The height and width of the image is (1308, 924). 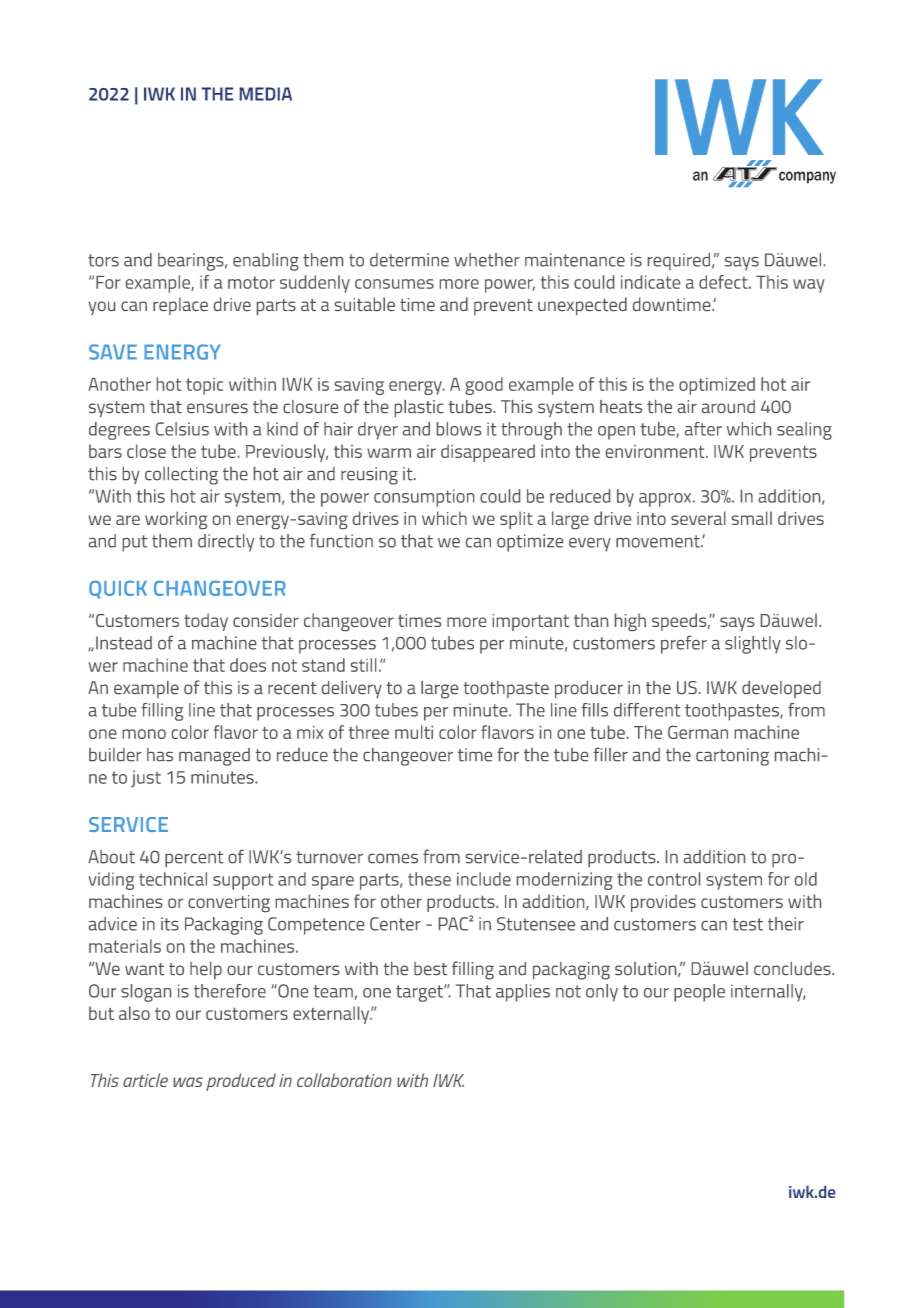 I want to click on required, so click(x=679, y=262).
